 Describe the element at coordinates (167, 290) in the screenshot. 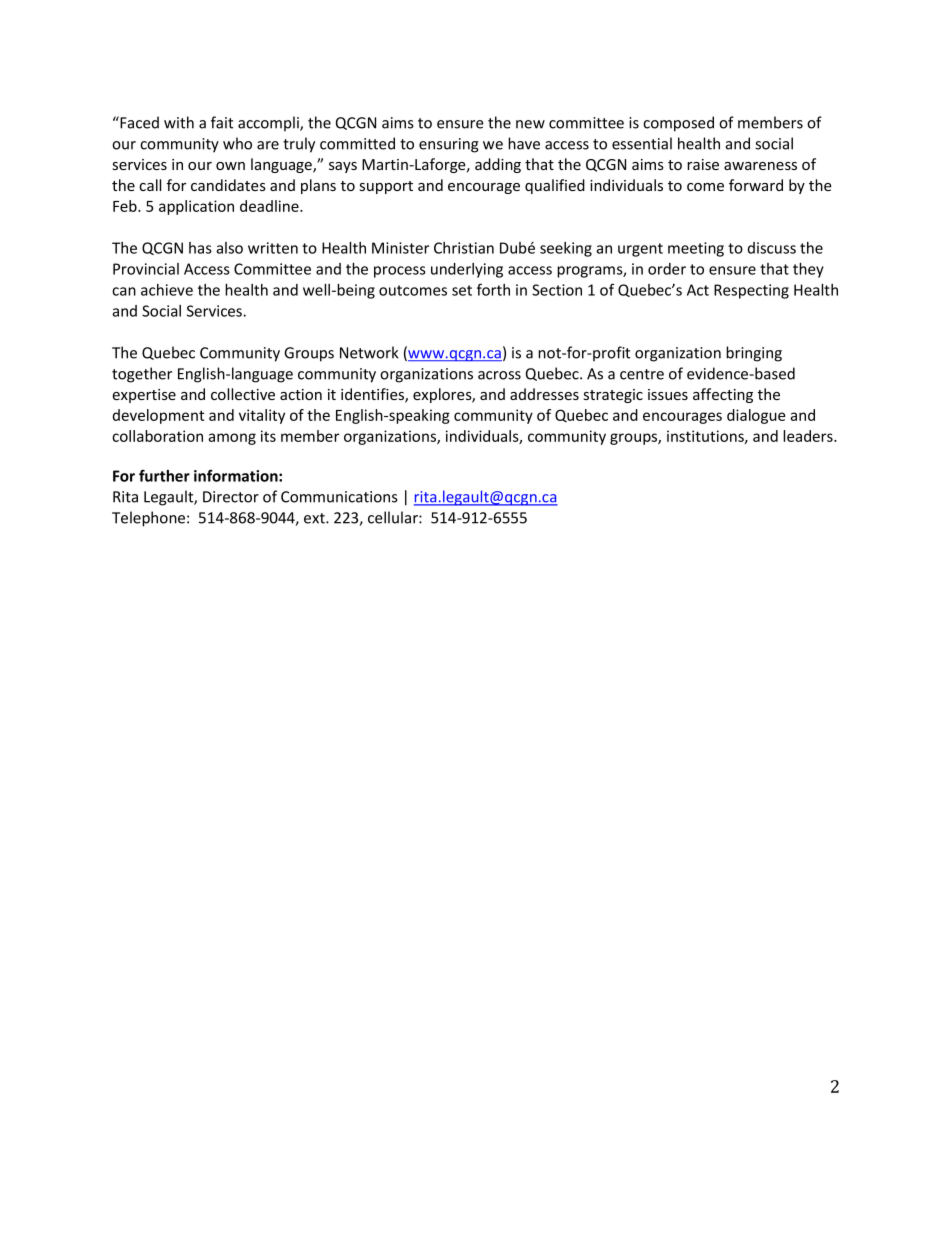

I see `achieve` at that location.
